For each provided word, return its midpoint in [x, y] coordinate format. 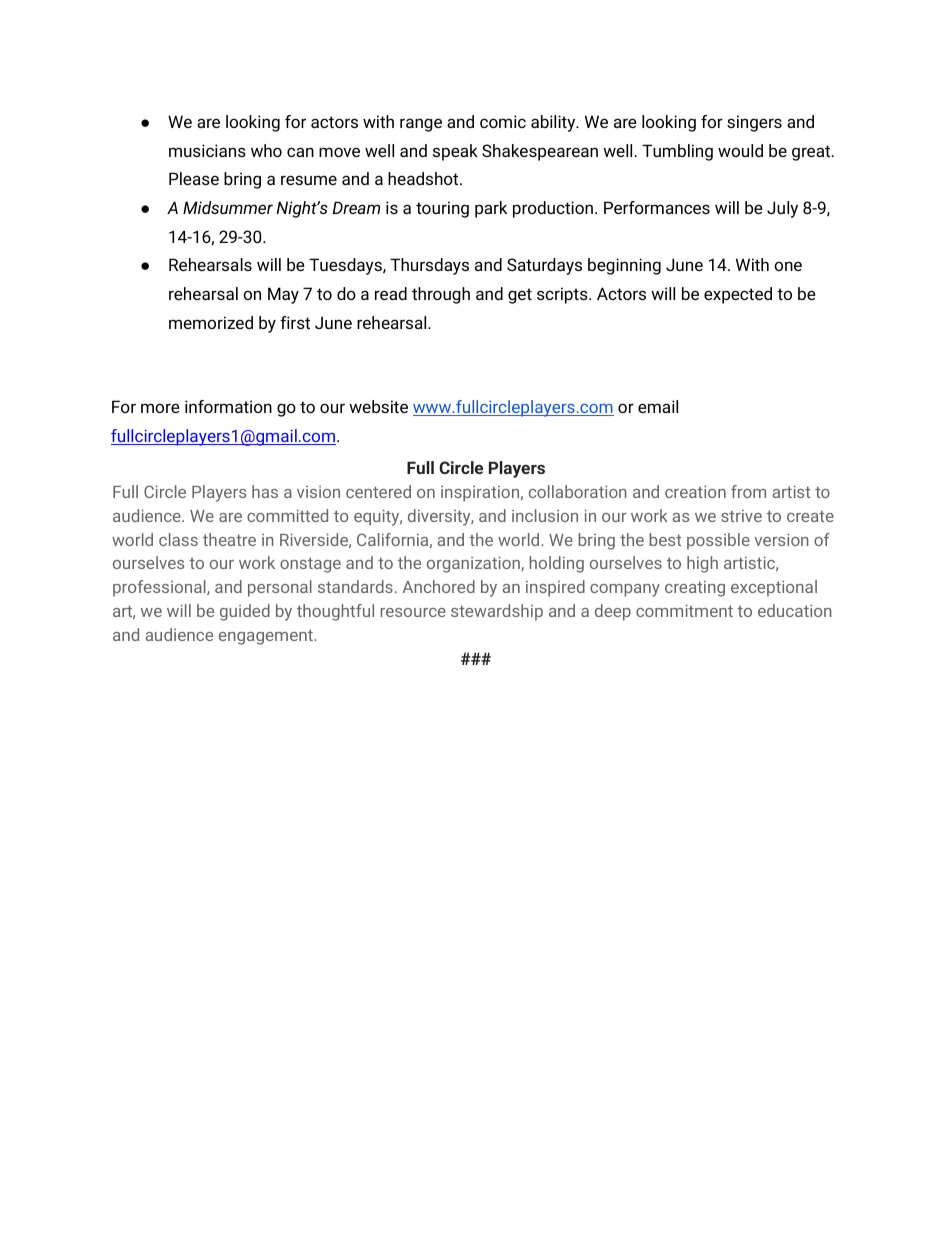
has [265, 491]
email [658, 406]
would [740, 150]
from [748, 491]
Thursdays [429, 266]
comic [503, 121]
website [378, 406]
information [228, 406]
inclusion [545, 515]
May [283, 295]
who [266, 150]
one [788, 266]
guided [245, 612]
